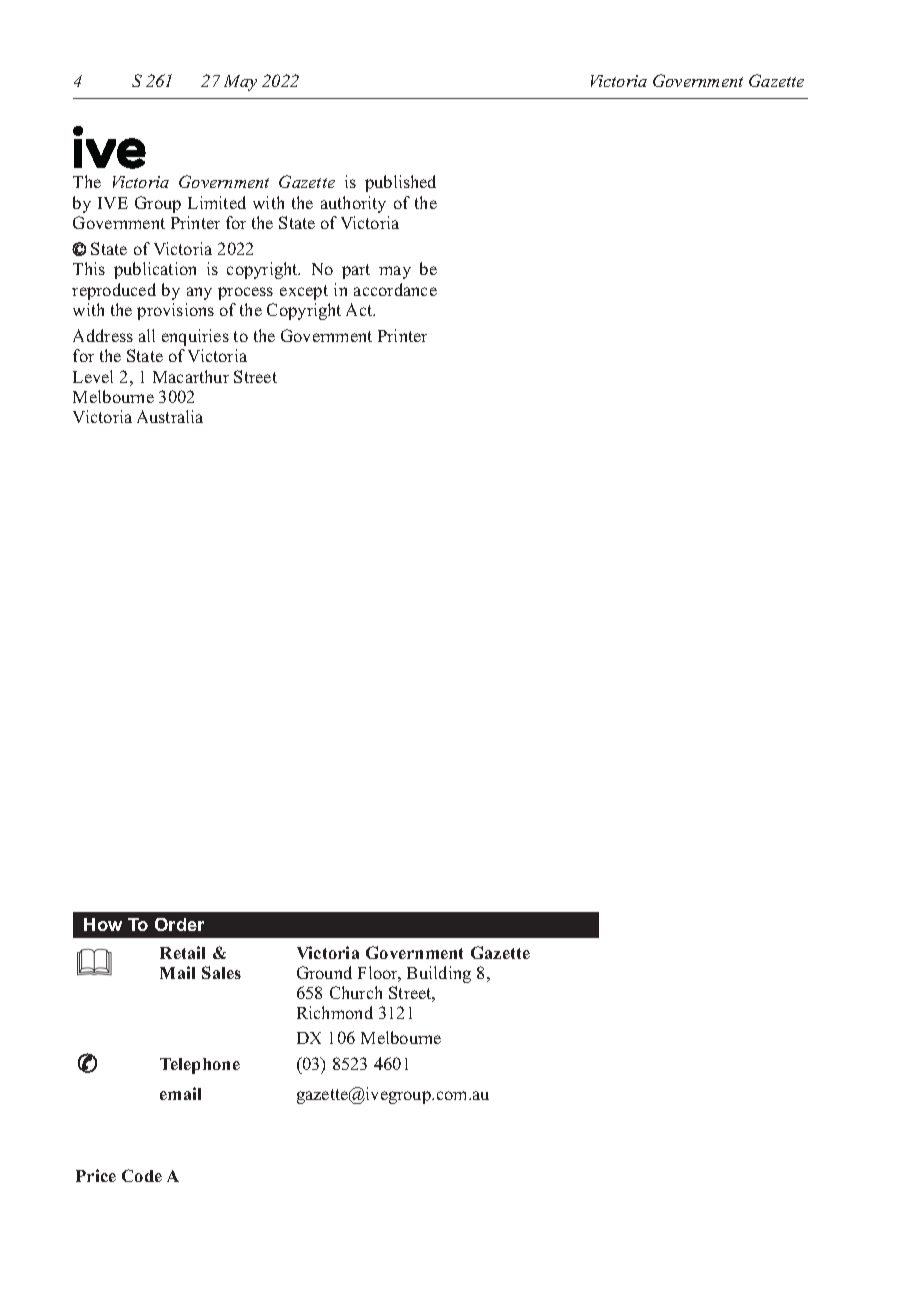  What do you see at coordinates (142, 1175) in the image?
I see `Code` at bounding box center [142, 1175].
